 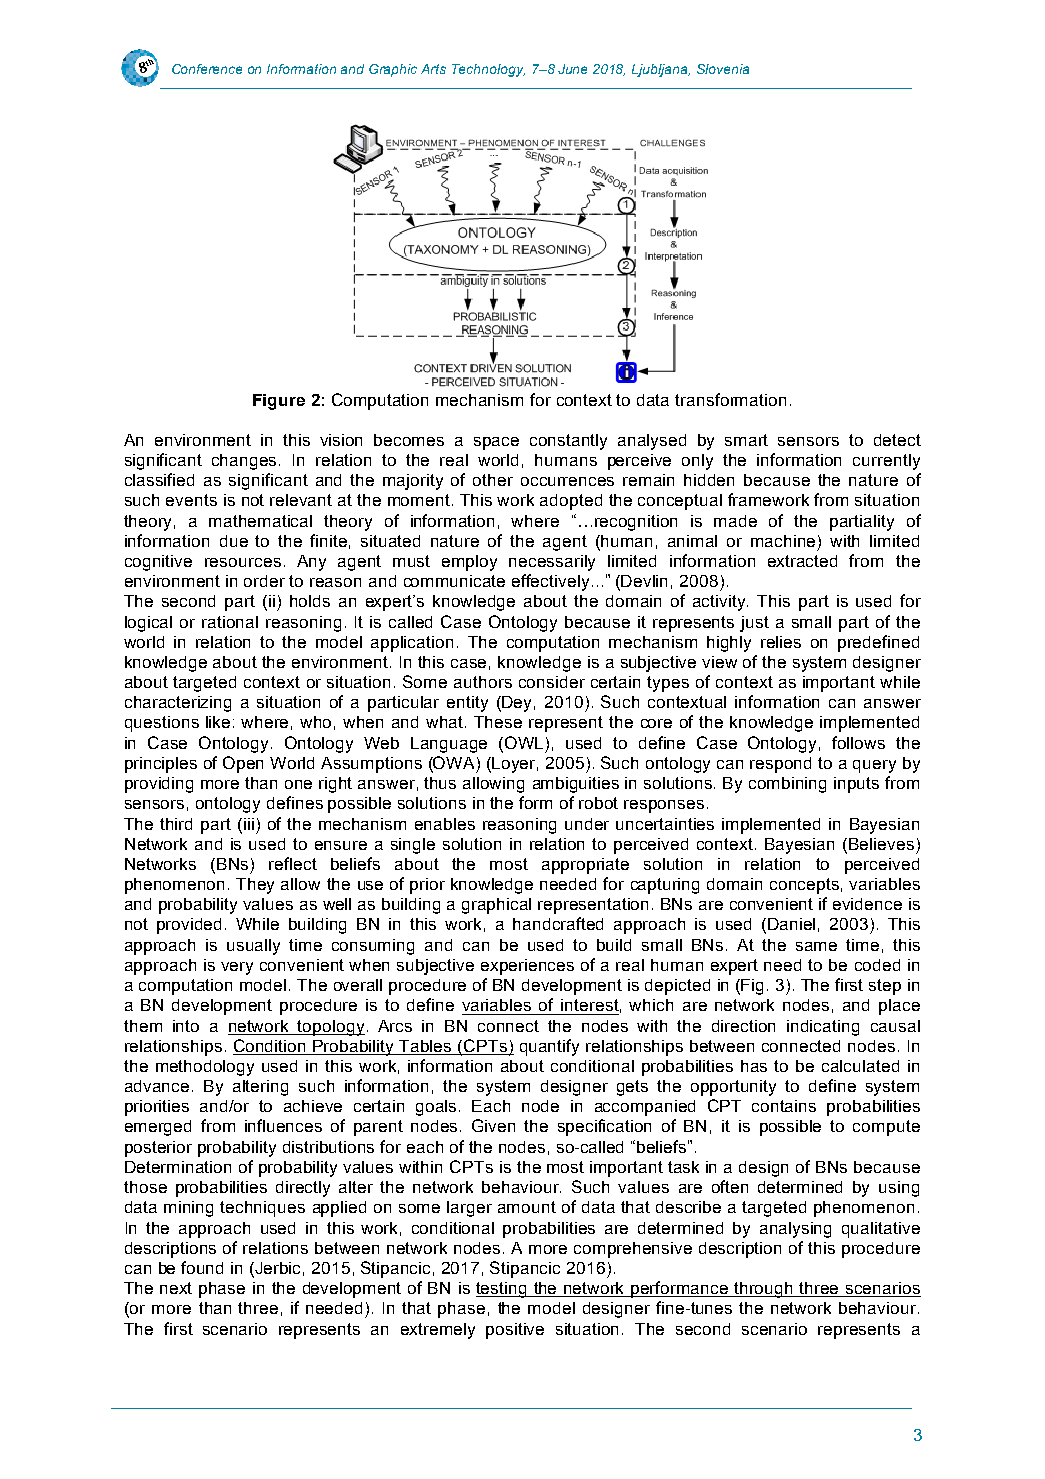 What do you see at coordinates (527, 967) in the page?
I see `experiences` at bounding box center [527, 967].
